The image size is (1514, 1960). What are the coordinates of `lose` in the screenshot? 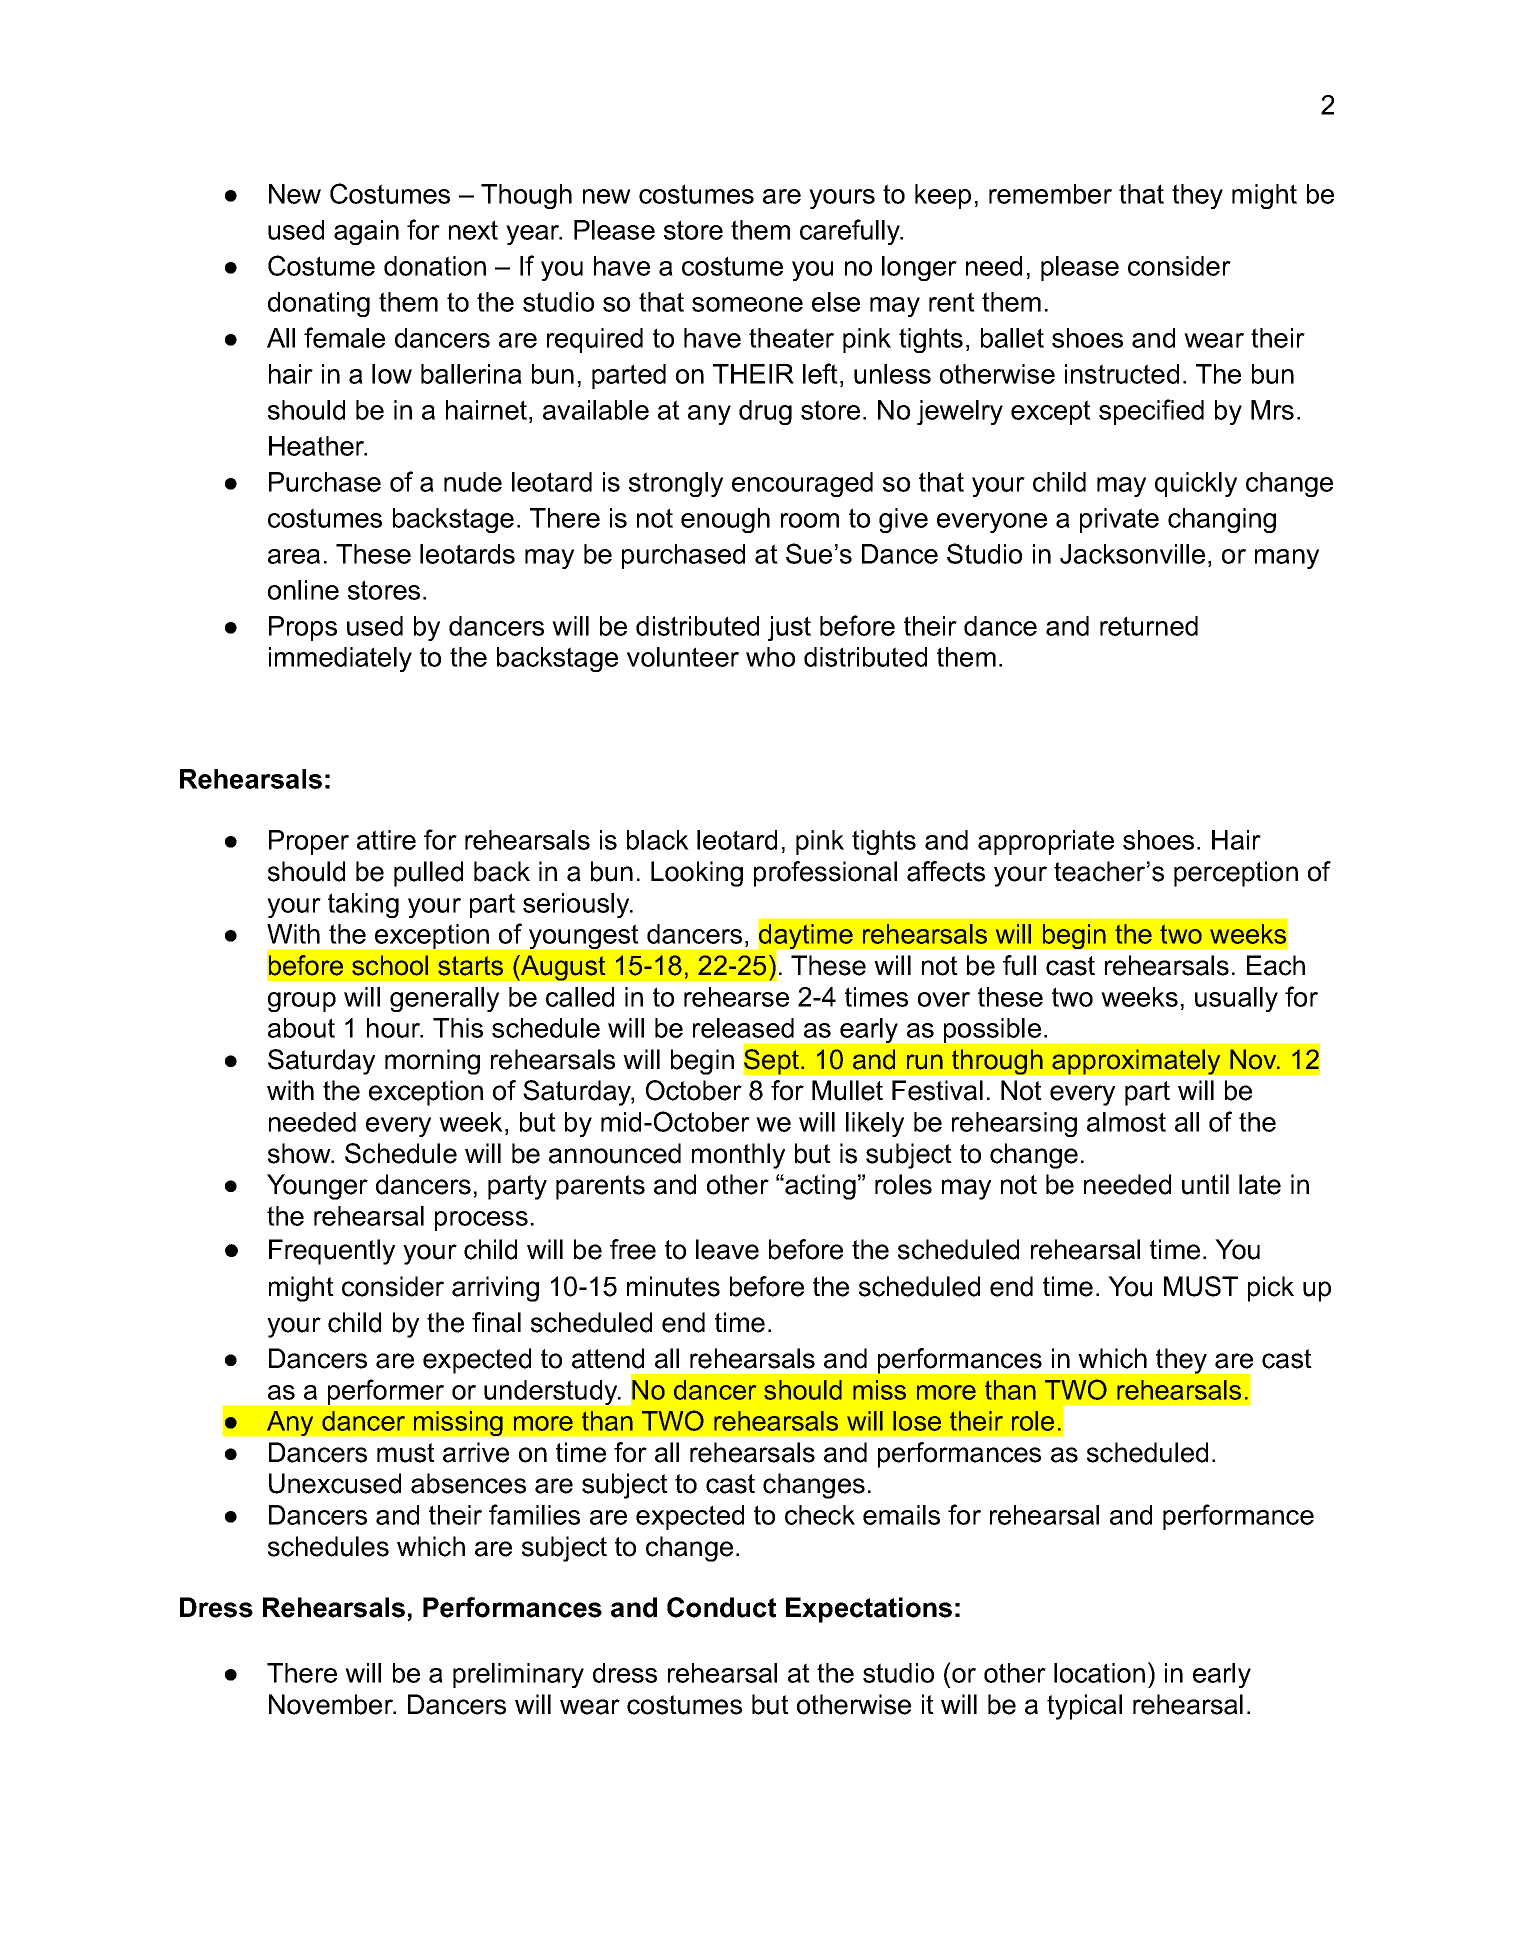 It's located at (917, 1421).
